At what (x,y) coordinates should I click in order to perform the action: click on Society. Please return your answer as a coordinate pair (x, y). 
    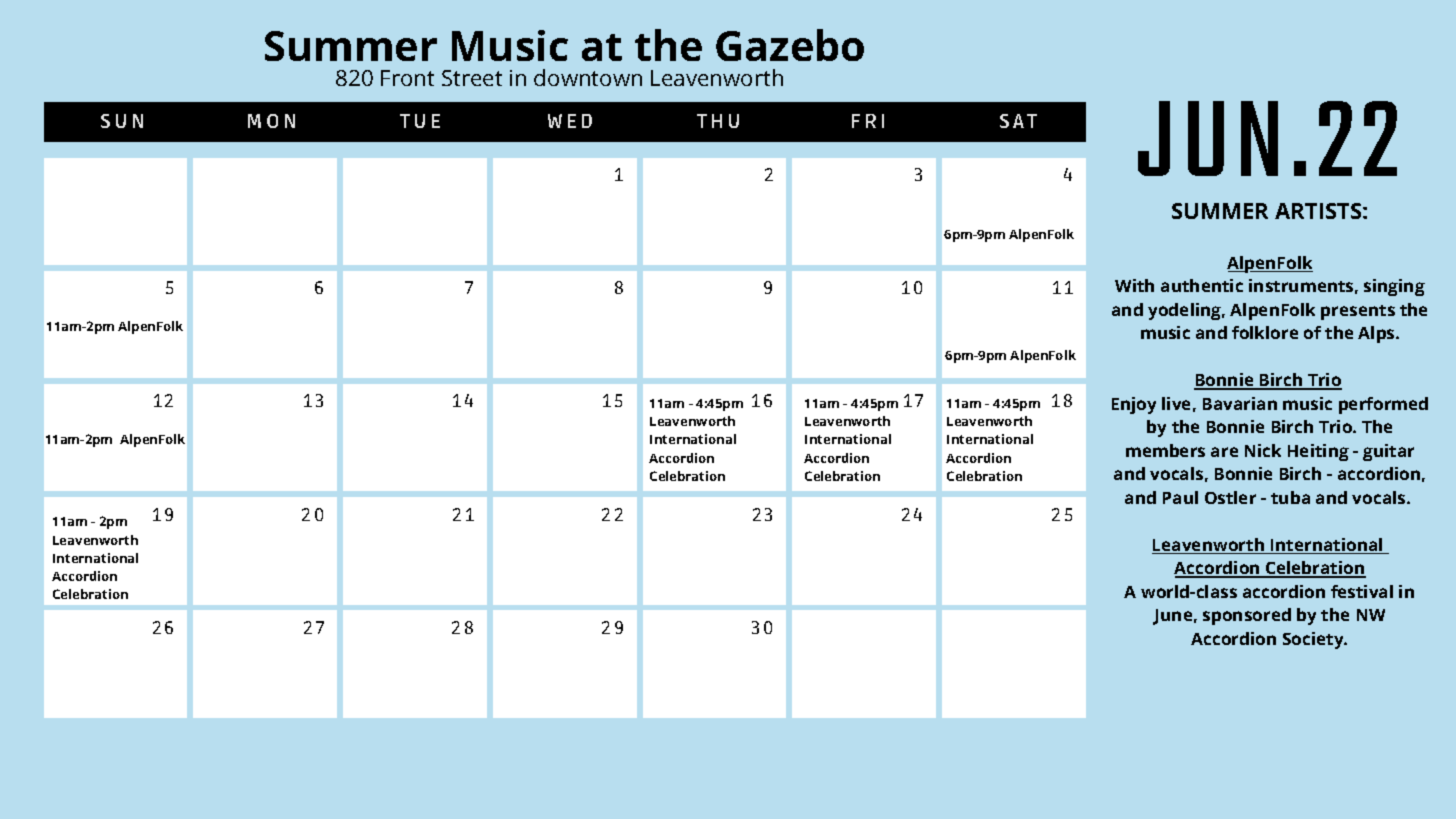
    Looking at the image, I should click on (1314, 640).
